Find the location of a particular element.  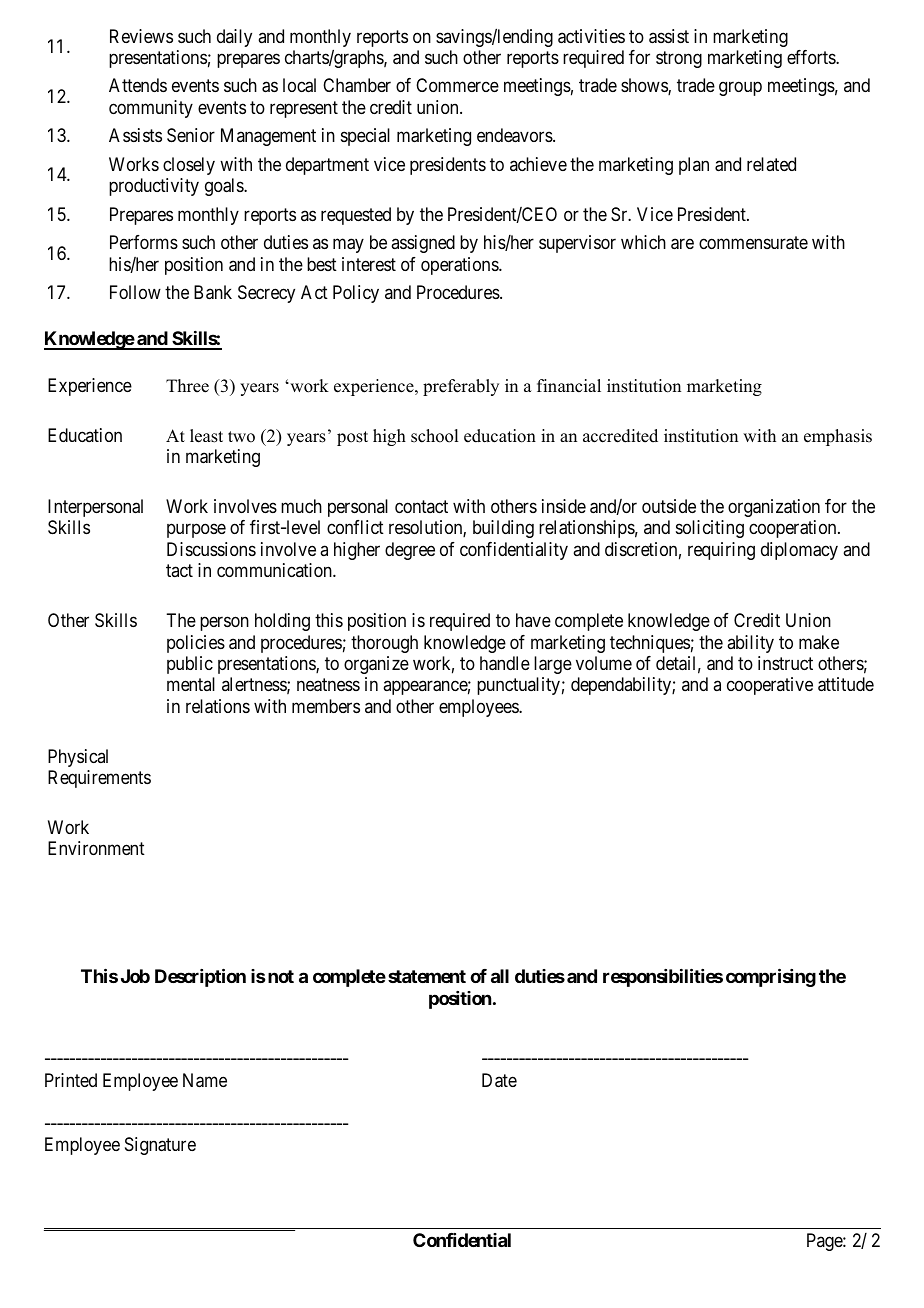

cooperative is located at coordinates (770, 686).
